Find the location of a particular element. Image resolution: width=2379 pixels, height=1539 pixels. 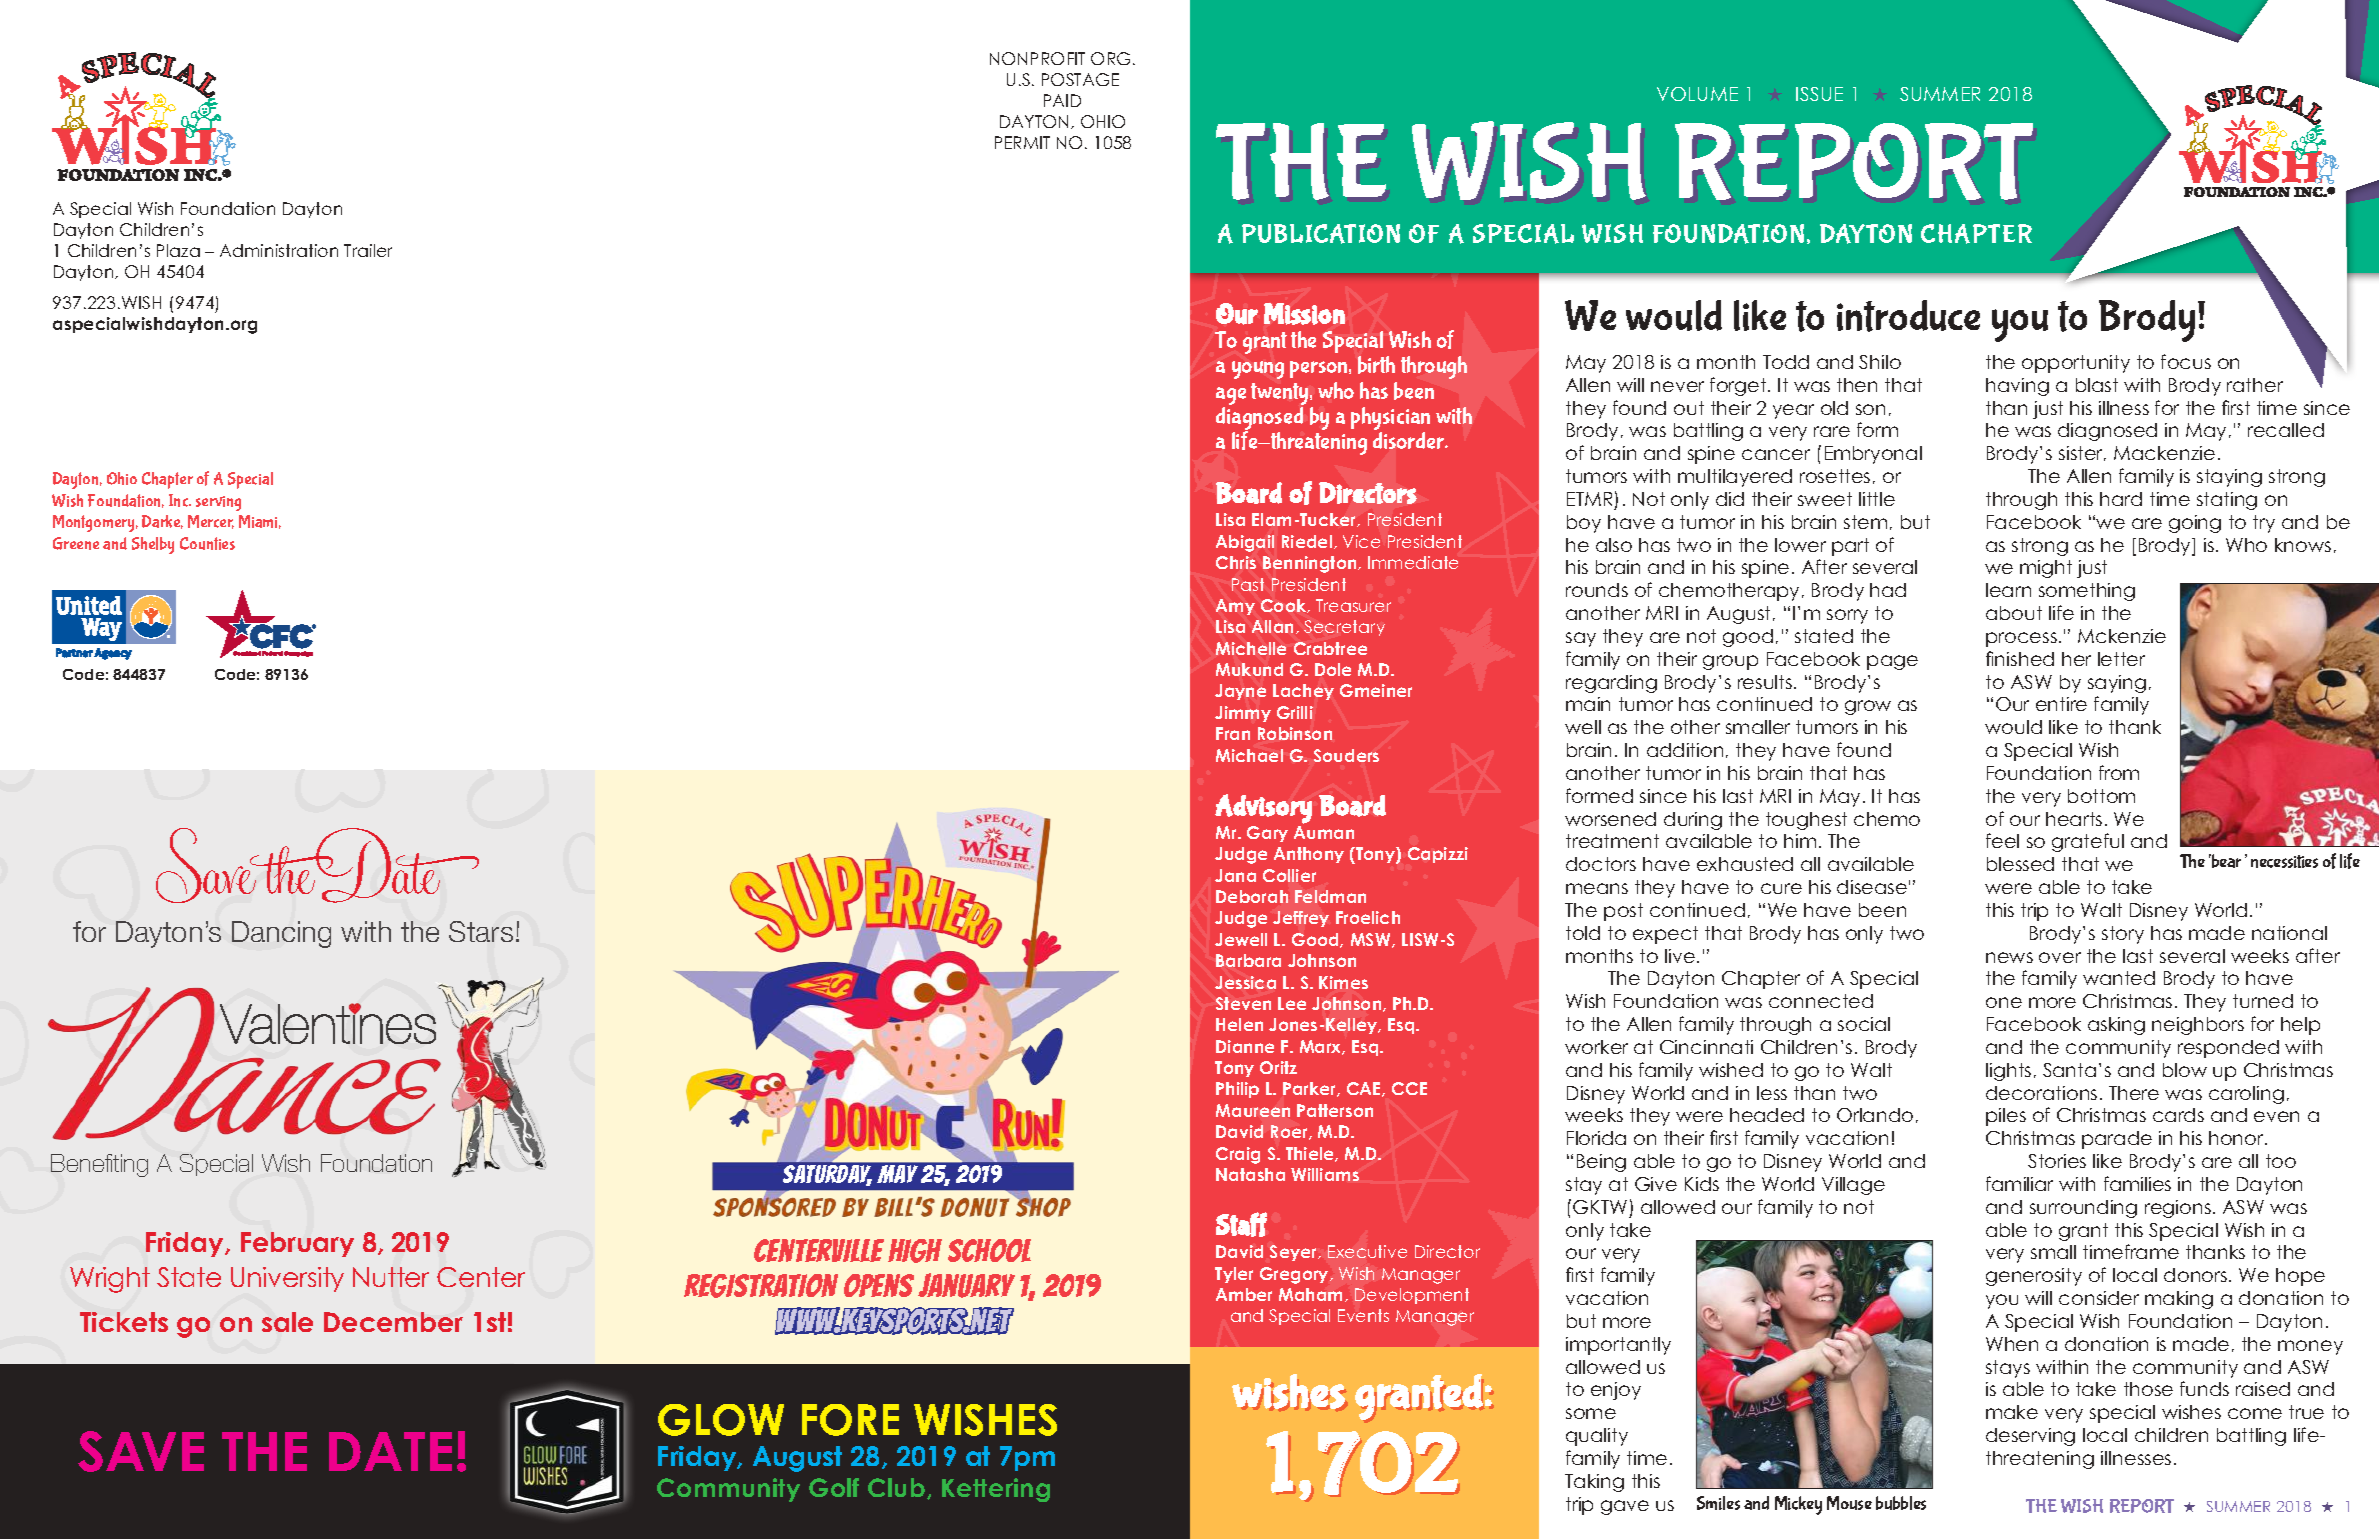

Helen is located at coordinates (1239, 1024).
